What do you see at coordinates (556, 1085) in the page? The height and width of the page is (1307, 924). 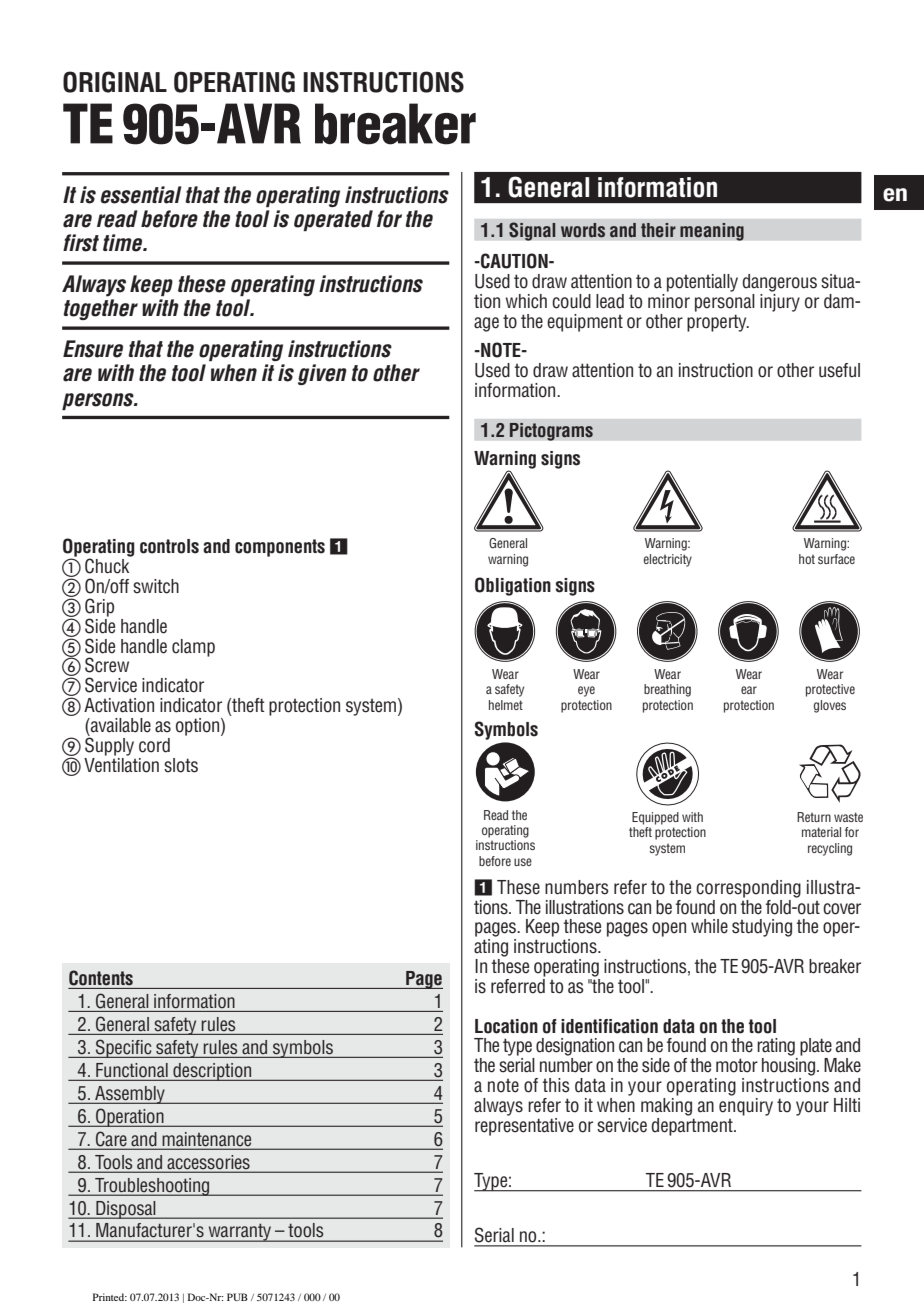 I see `this` at bounding box center [556, 1085].
